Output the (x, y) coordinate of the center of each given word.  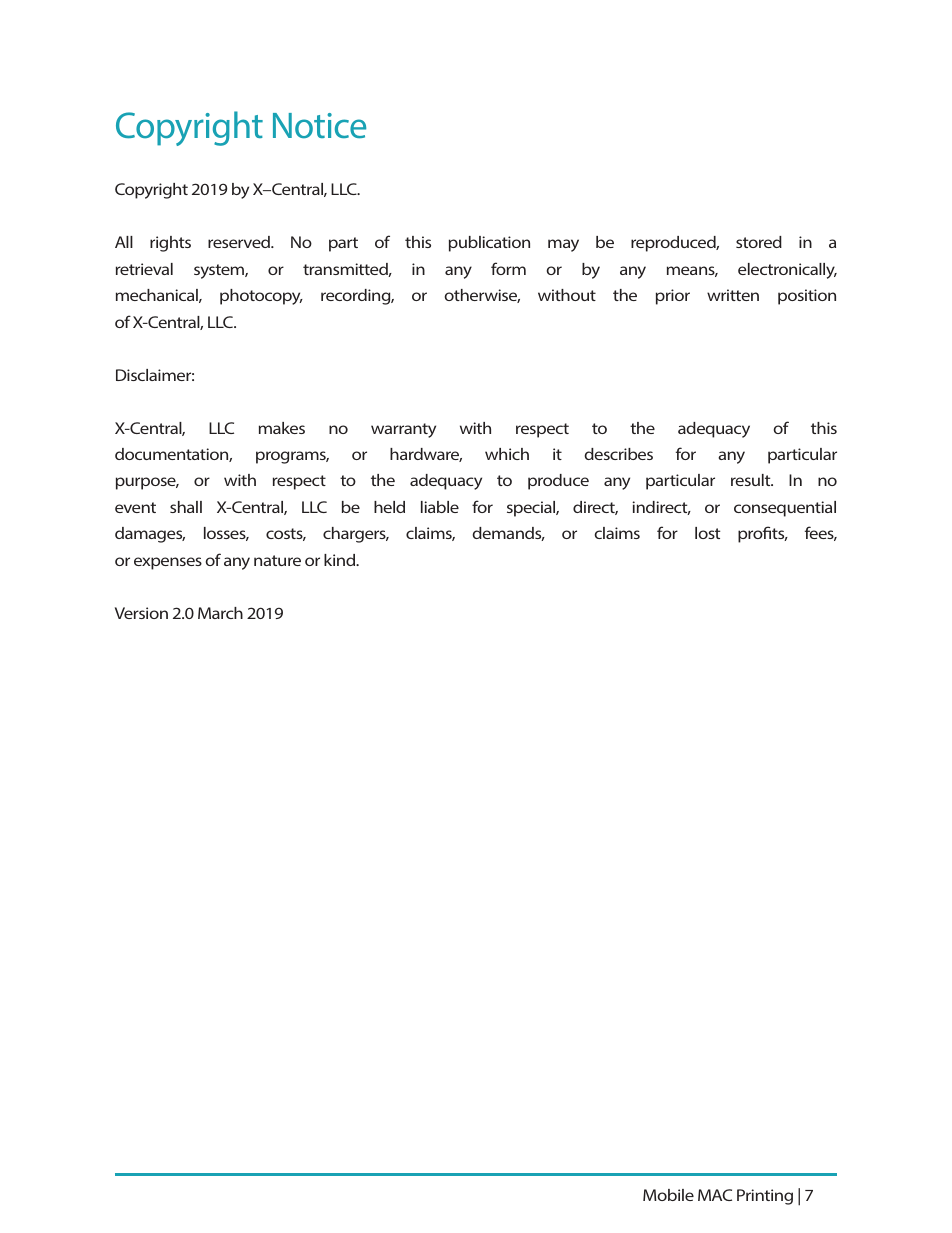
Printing (765, 1197)
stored (759, 242)
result (752, 480)
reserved (240, 242)
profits (762, 534)
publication (489, 244)
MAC (715, 1195)
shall (186, 507)
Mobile (668, 1195)
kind (341, 560)
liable (440, 507)
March (220, 613)
